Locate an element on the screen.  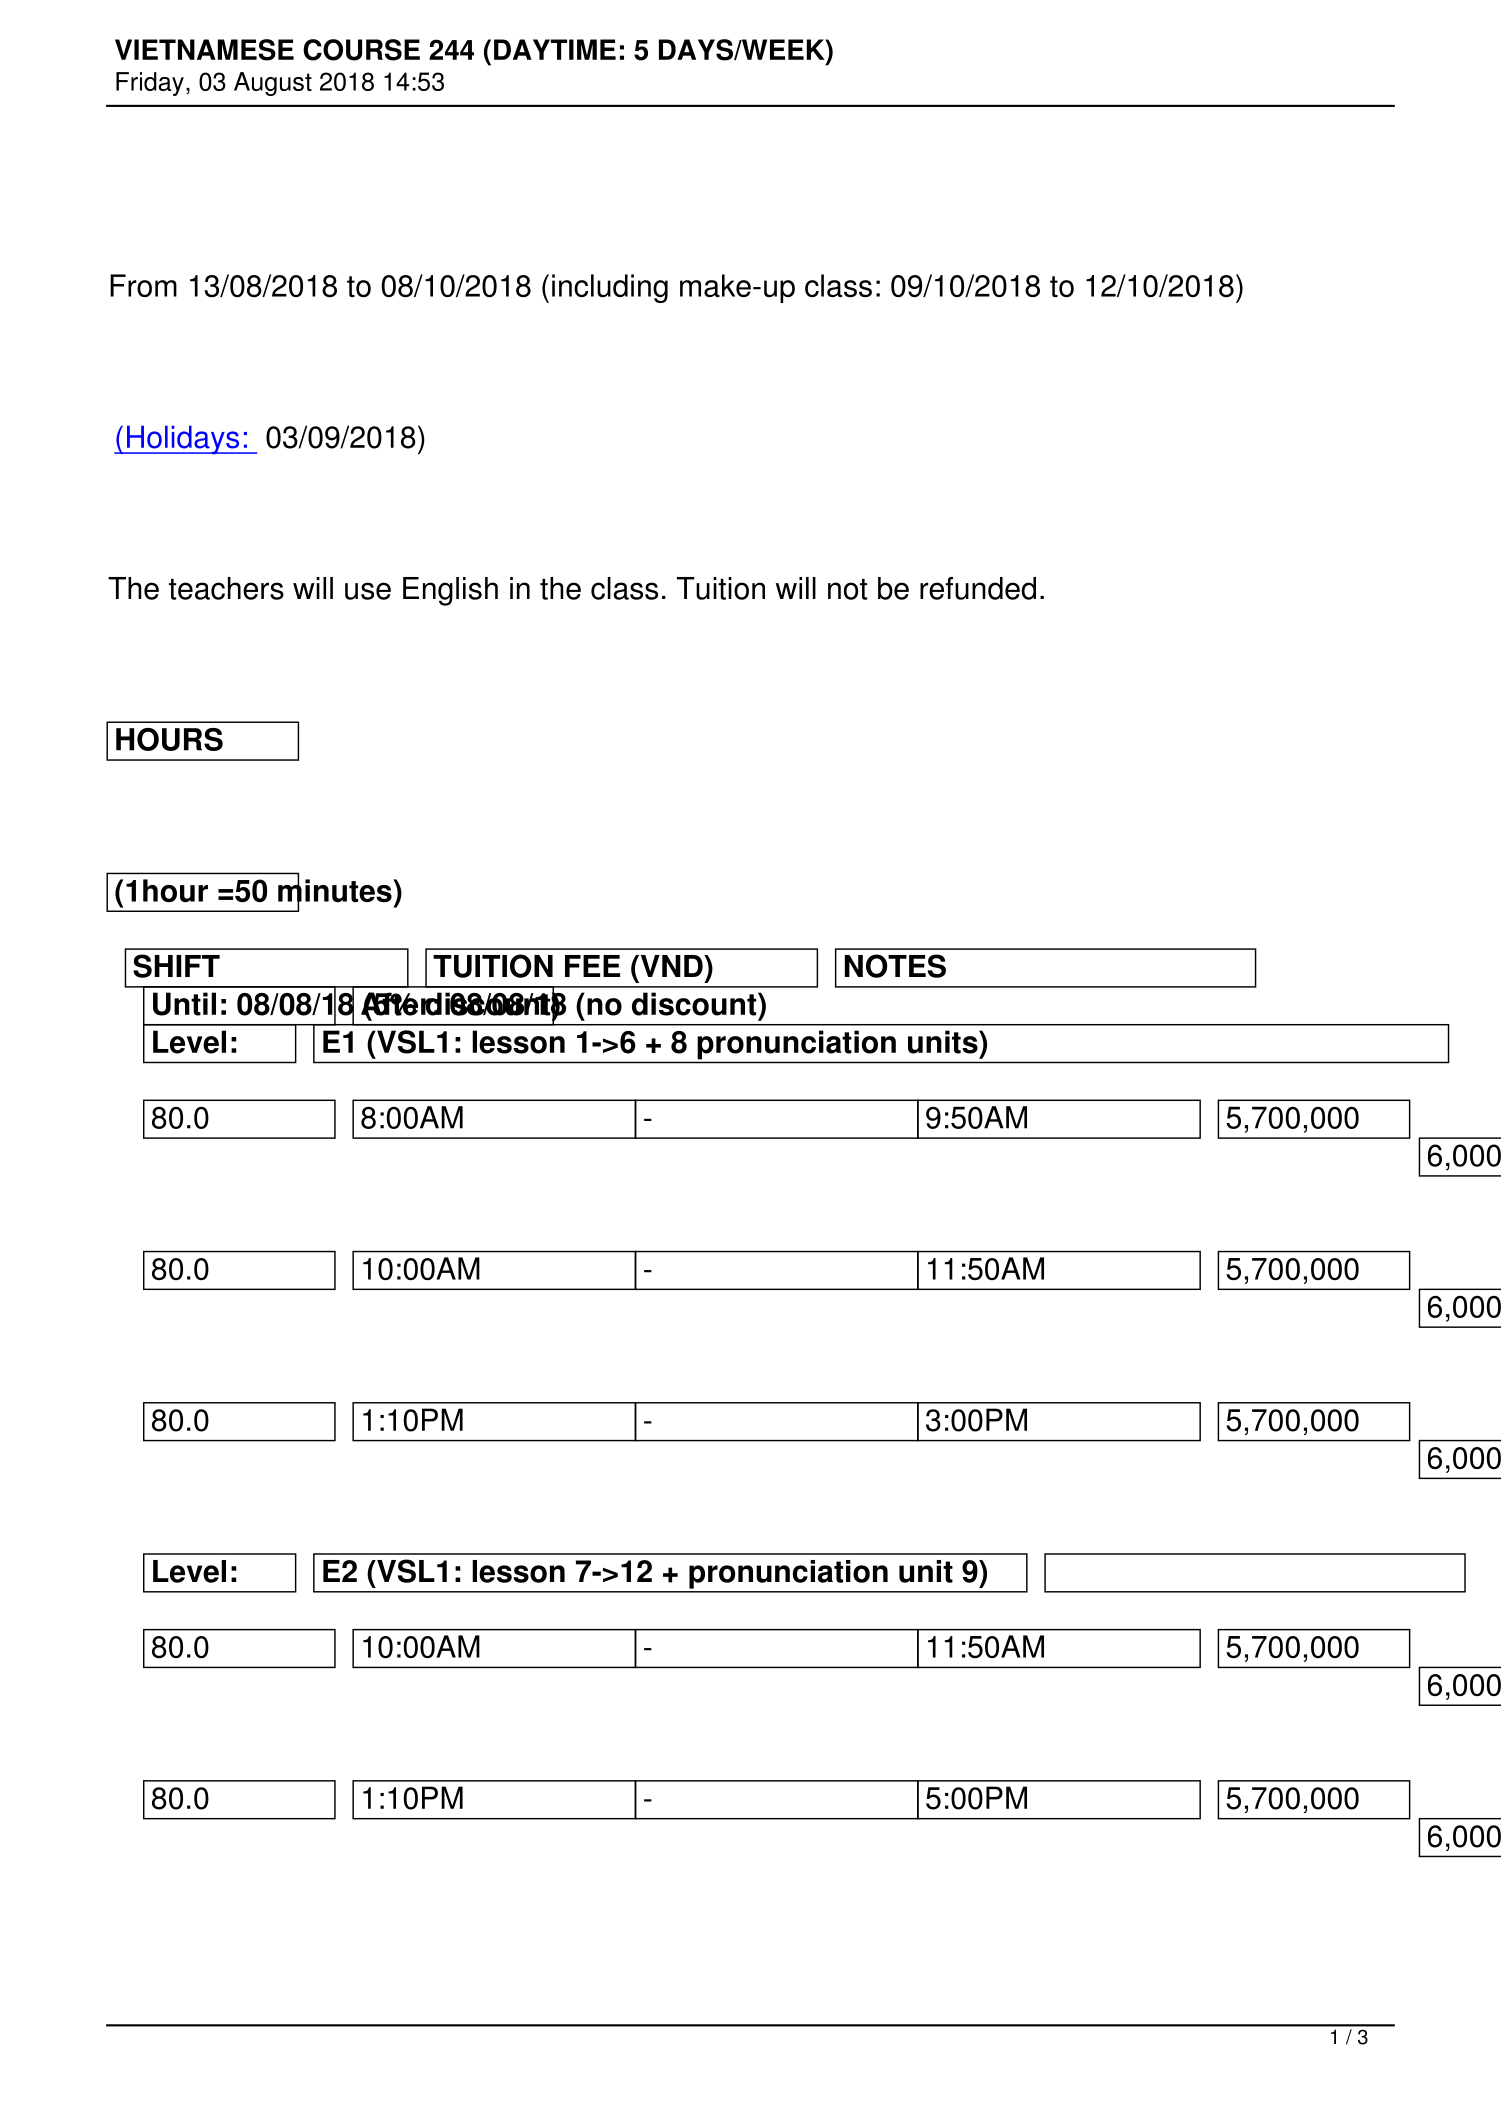
refunded is located at coordinates (978, 588).
